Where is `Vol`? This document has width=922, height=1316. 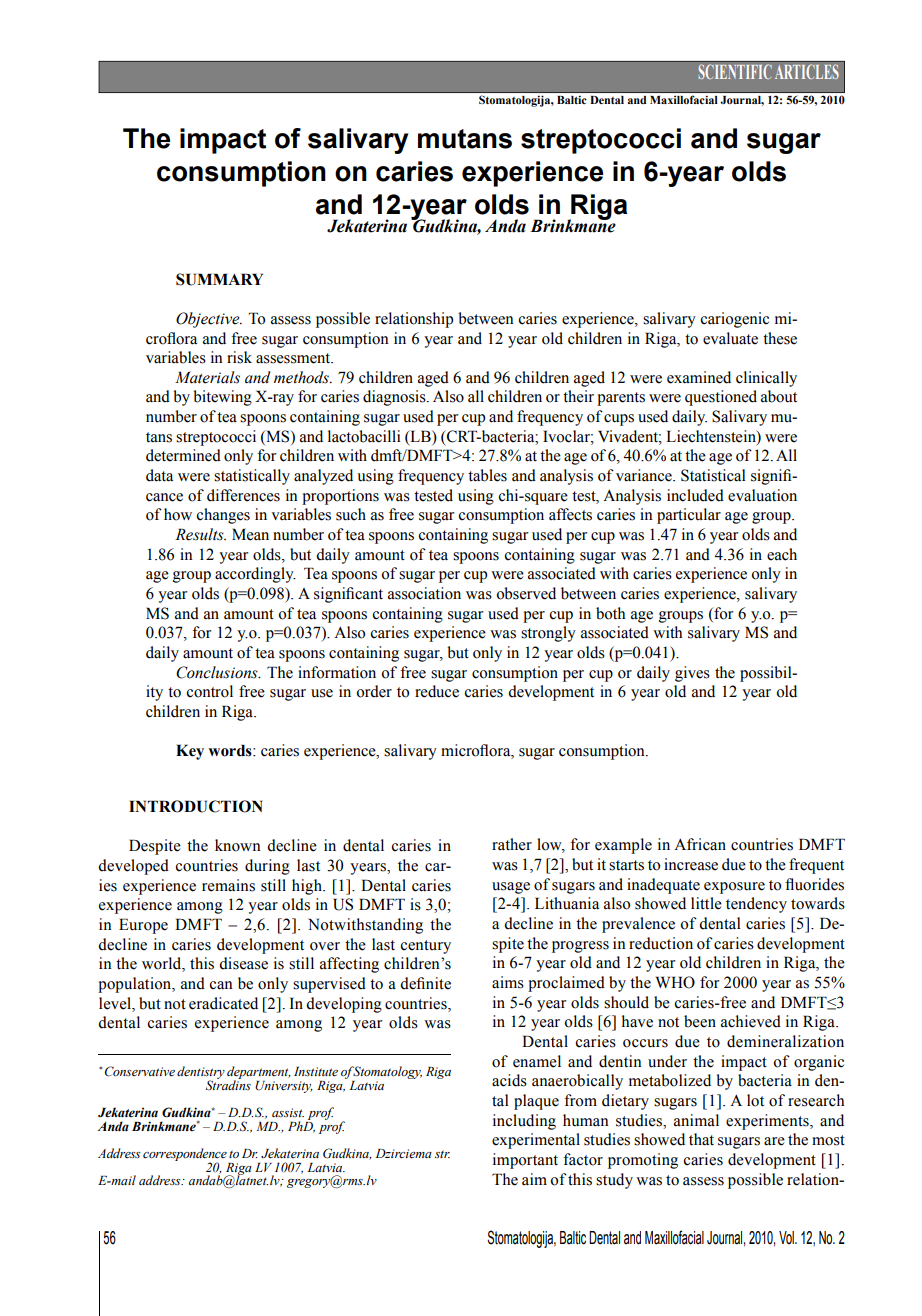
Vol is located at coordinates (787, 1237).
